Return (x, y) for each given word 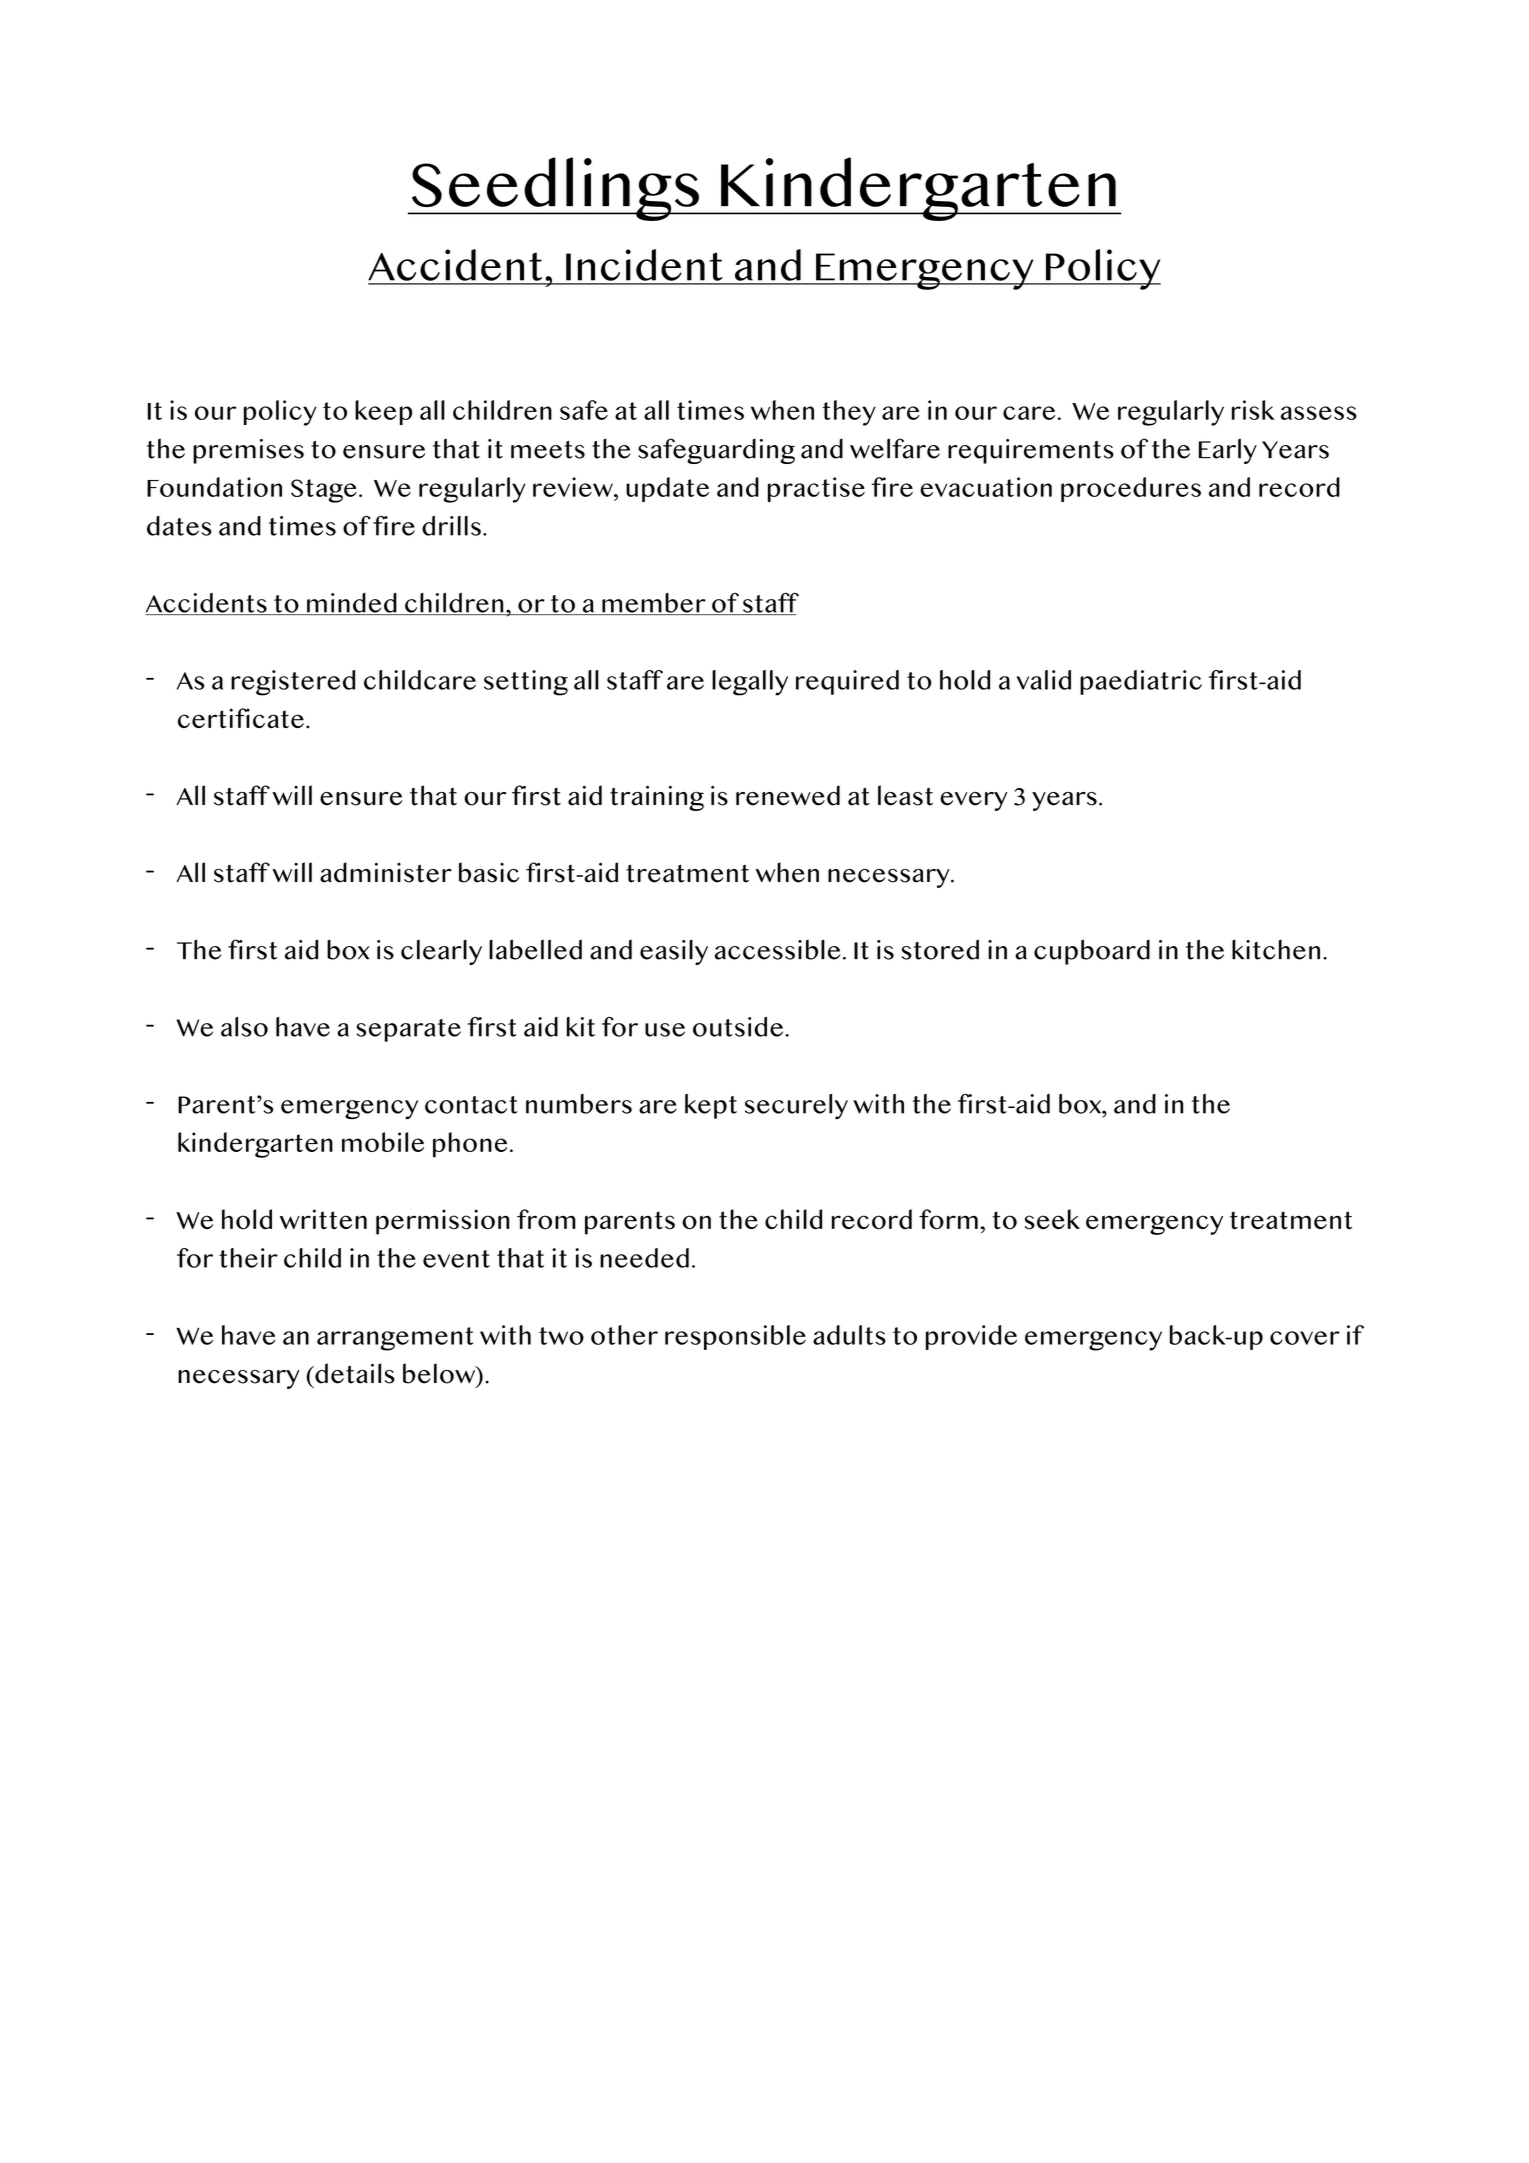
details (354, 1373)
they (849, 413)
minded (352, 604)
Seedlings (555, 189)
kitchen (1276, 949)
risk (1253, 410)
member (654, 604)
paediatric (1141, 682)
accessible (777, 949)
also (244, 1027)
